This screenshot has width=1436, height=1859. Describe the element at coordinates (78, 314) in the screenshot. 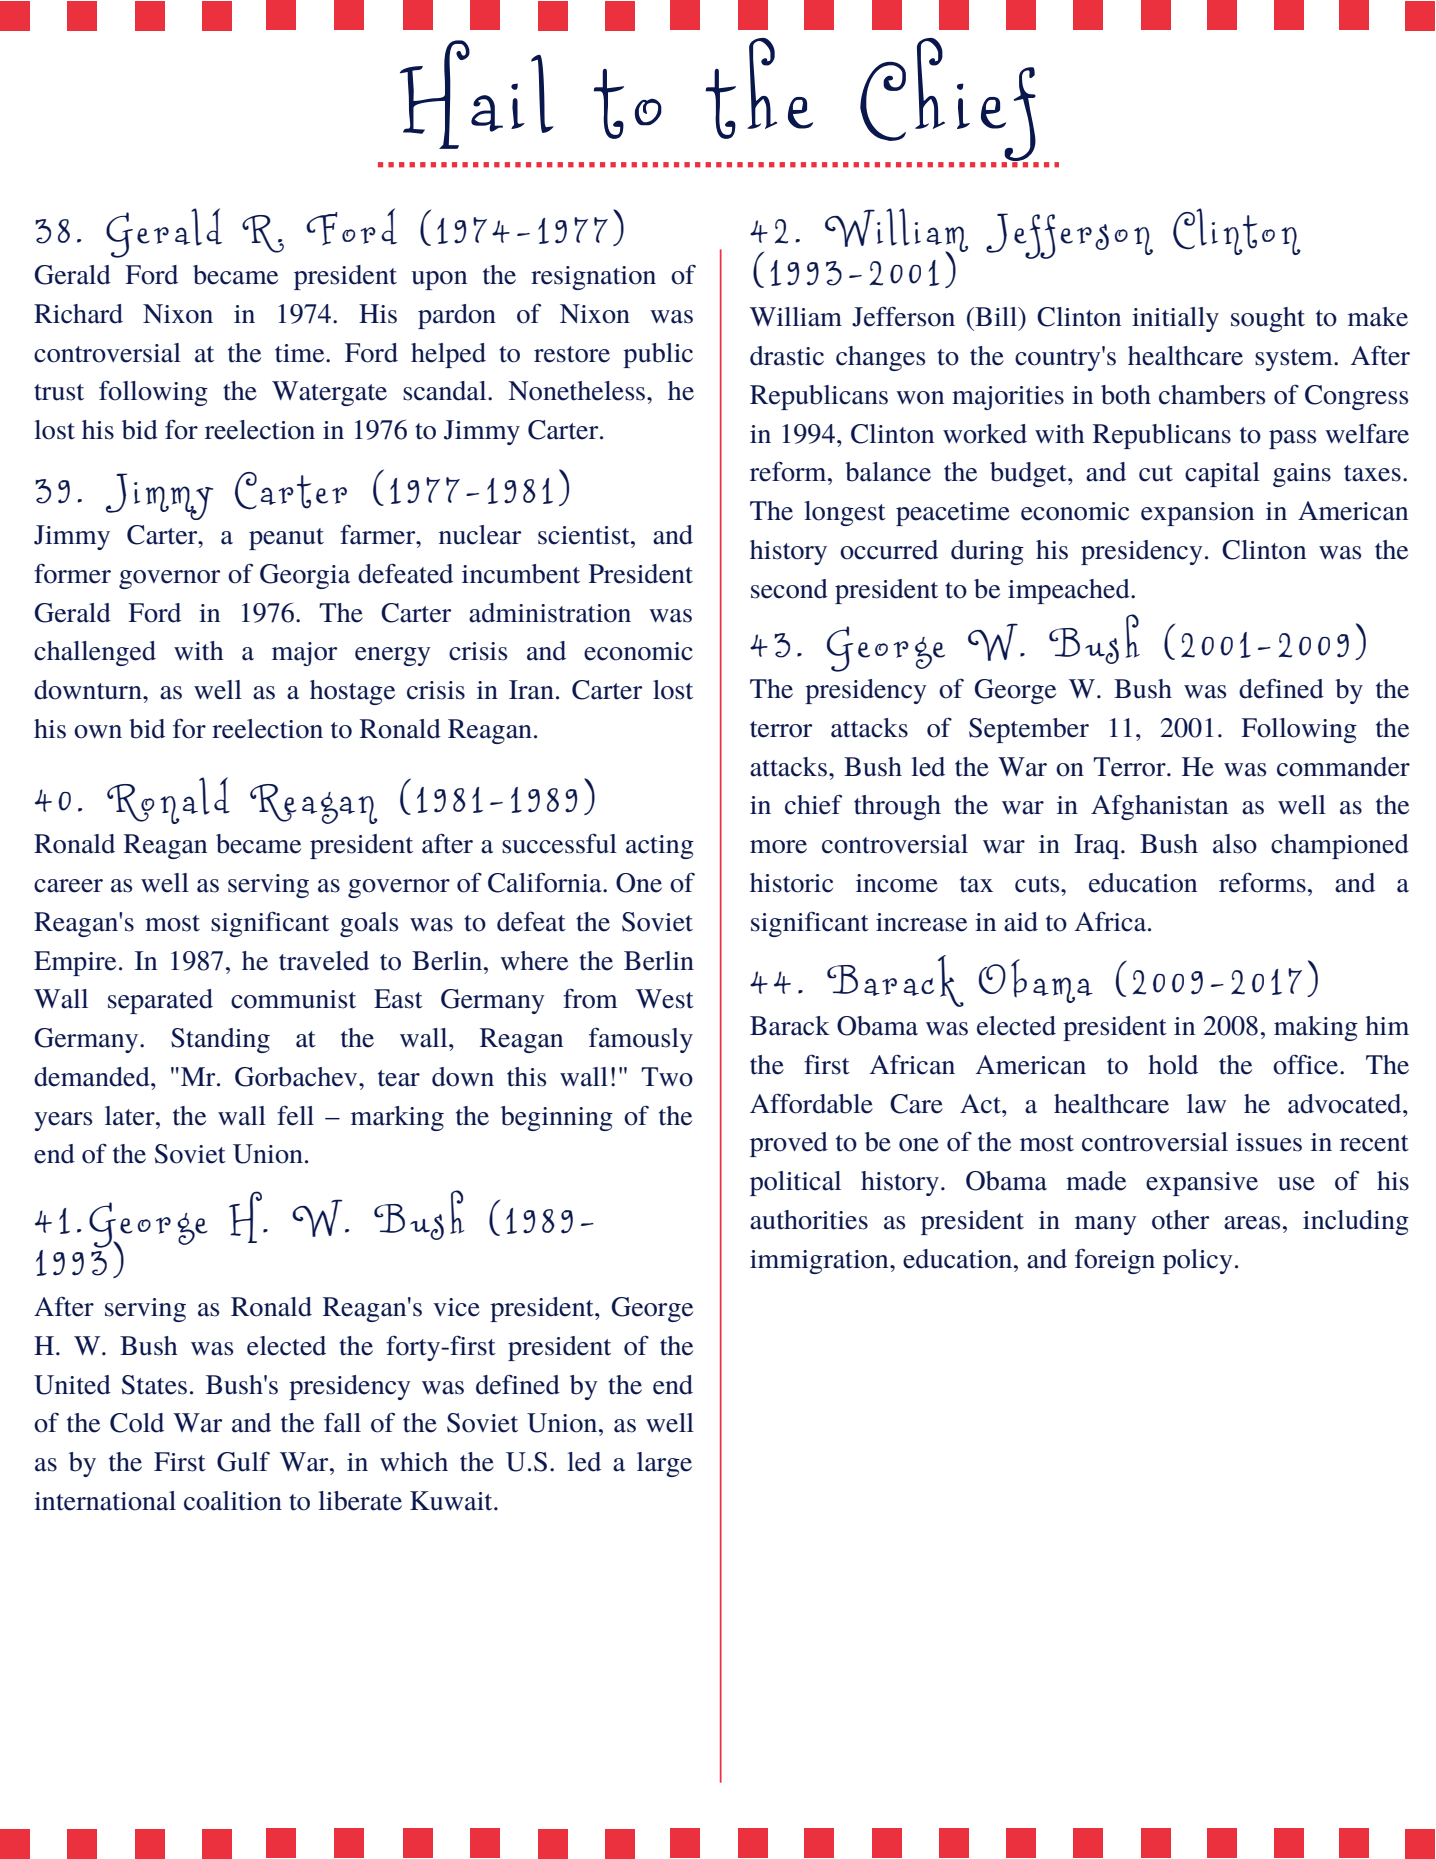

I see `Richard` at that location.
